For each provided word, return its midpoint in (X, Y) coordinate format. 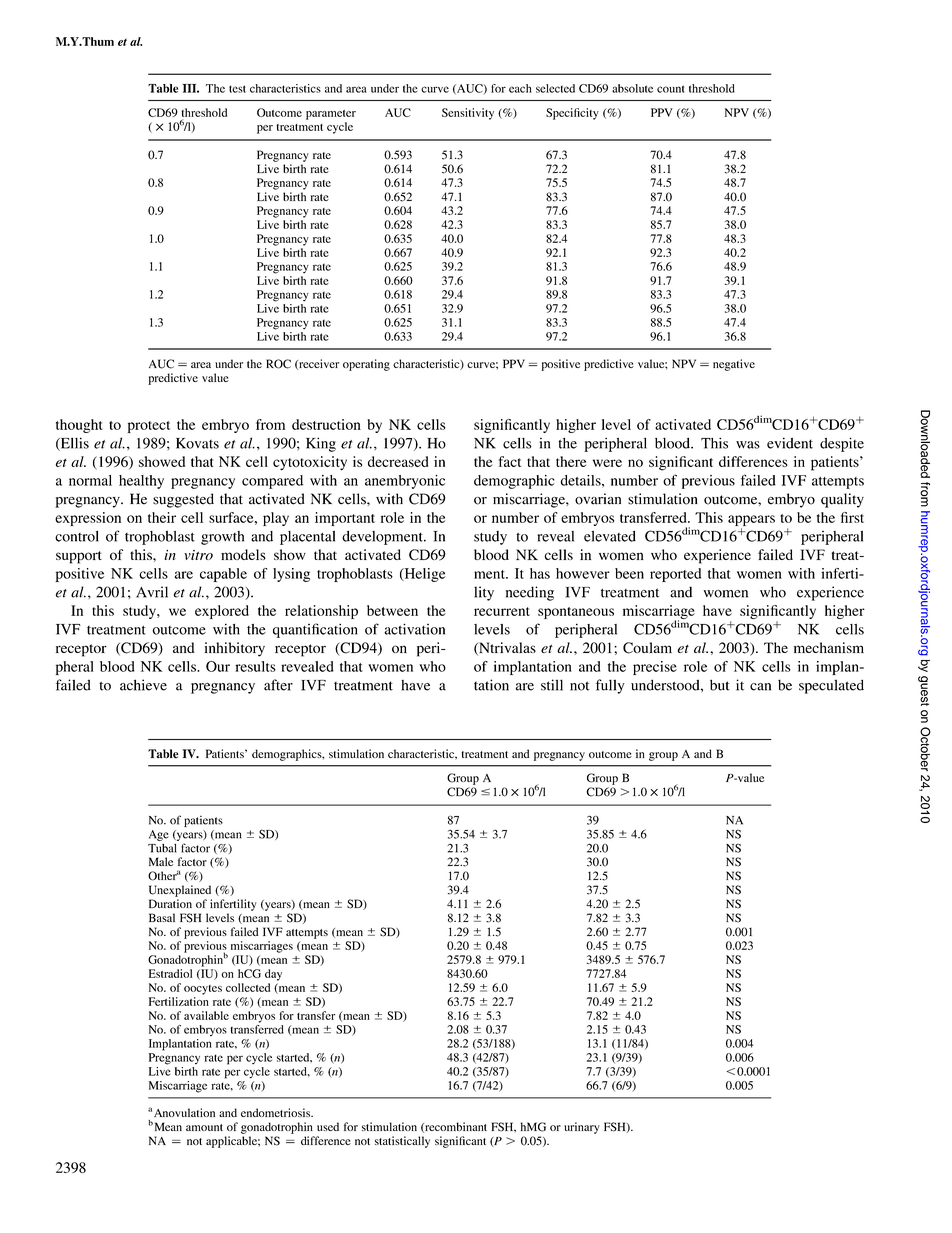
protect (149, 427)
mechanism (829, 647)
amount (204, 1127)
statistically (402, 1142)
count (670, 89)
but (720, 685)
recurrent (502, 611)
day (273, 975)
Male (161, 861)
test (237, 89)
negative (734, 365)
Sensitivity (468, 114)
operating (366, 365)
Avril (152, 592)
